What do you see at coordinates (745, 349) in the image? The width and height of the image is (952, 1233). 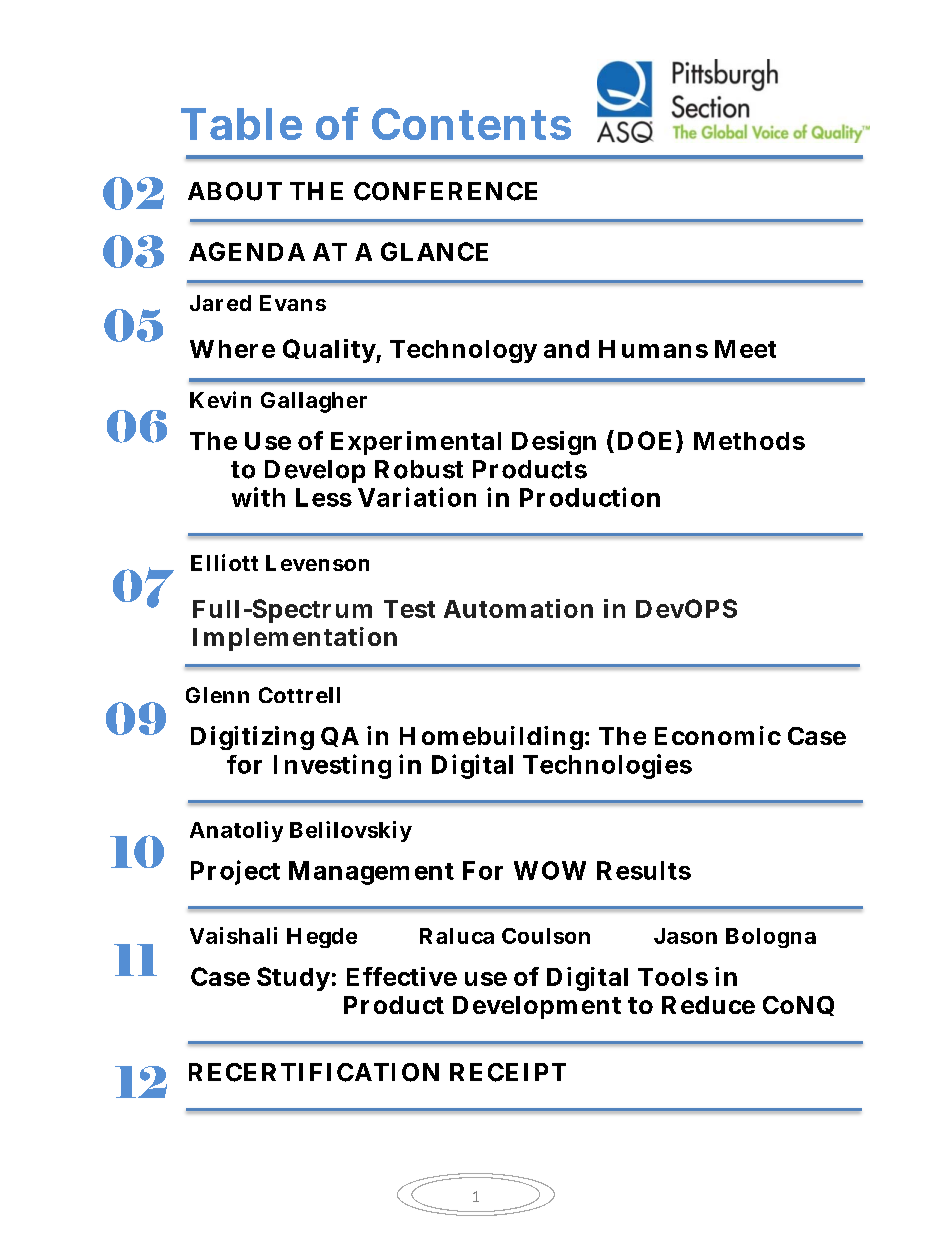 I see `Meet` at bounding box center [745, 349].
